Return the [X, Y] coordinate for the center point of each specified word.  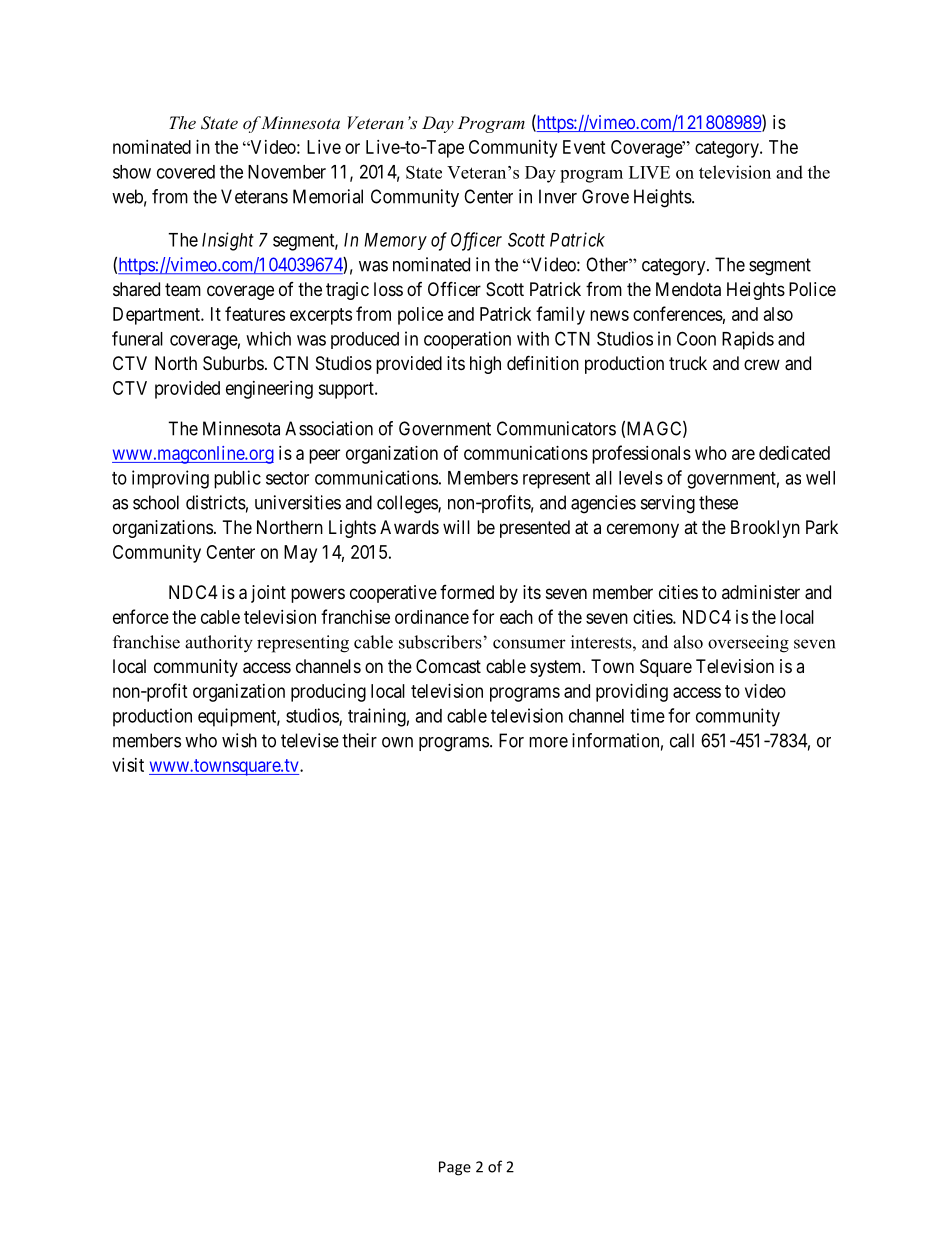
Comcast [448, 666]
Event [584, 147]
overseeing [748, 644]
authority [219, 644]
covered [186, 172]
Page [455, 1168]
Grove [605, 196]
